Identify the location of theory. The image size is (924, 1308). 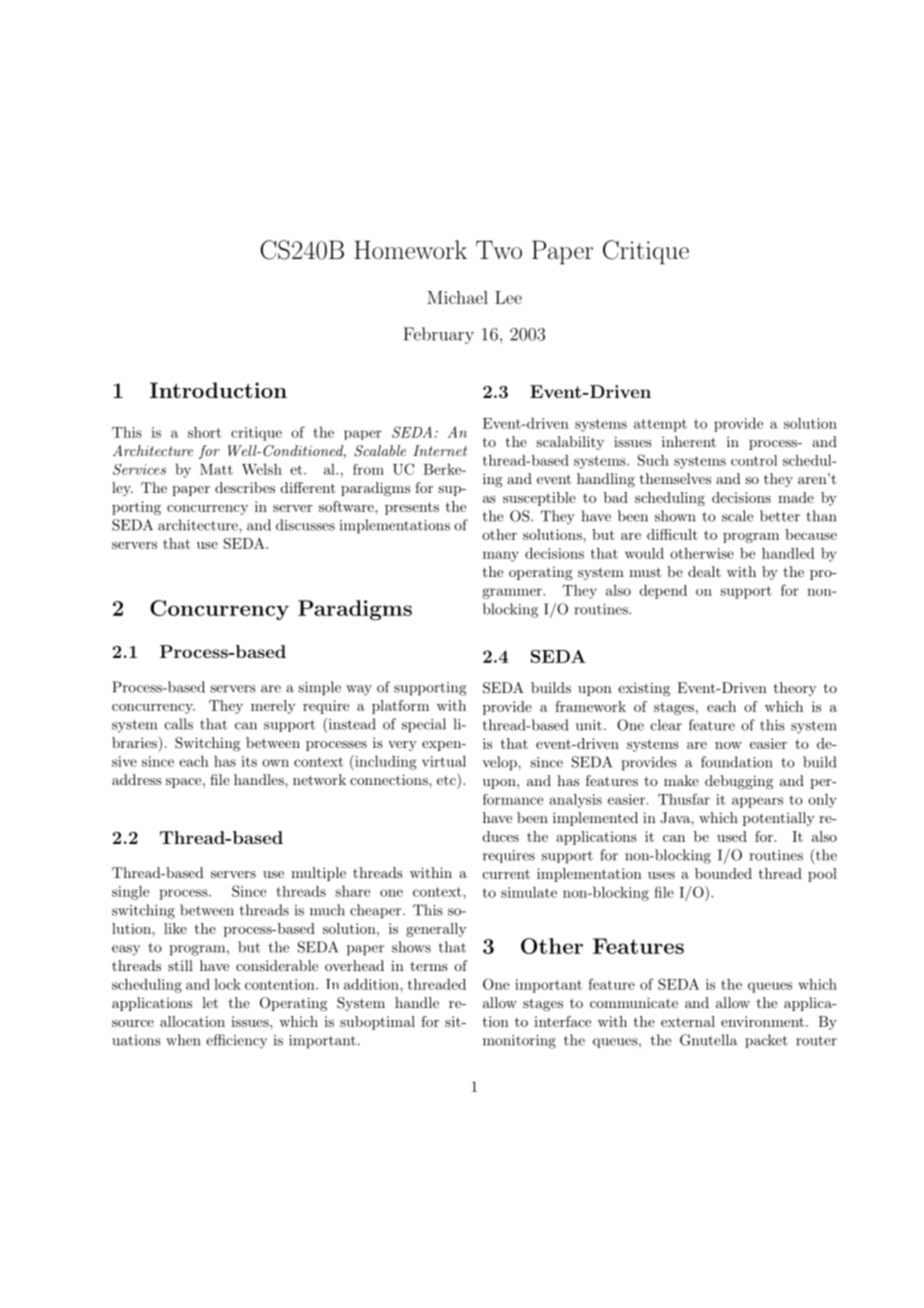
(795, 689).
